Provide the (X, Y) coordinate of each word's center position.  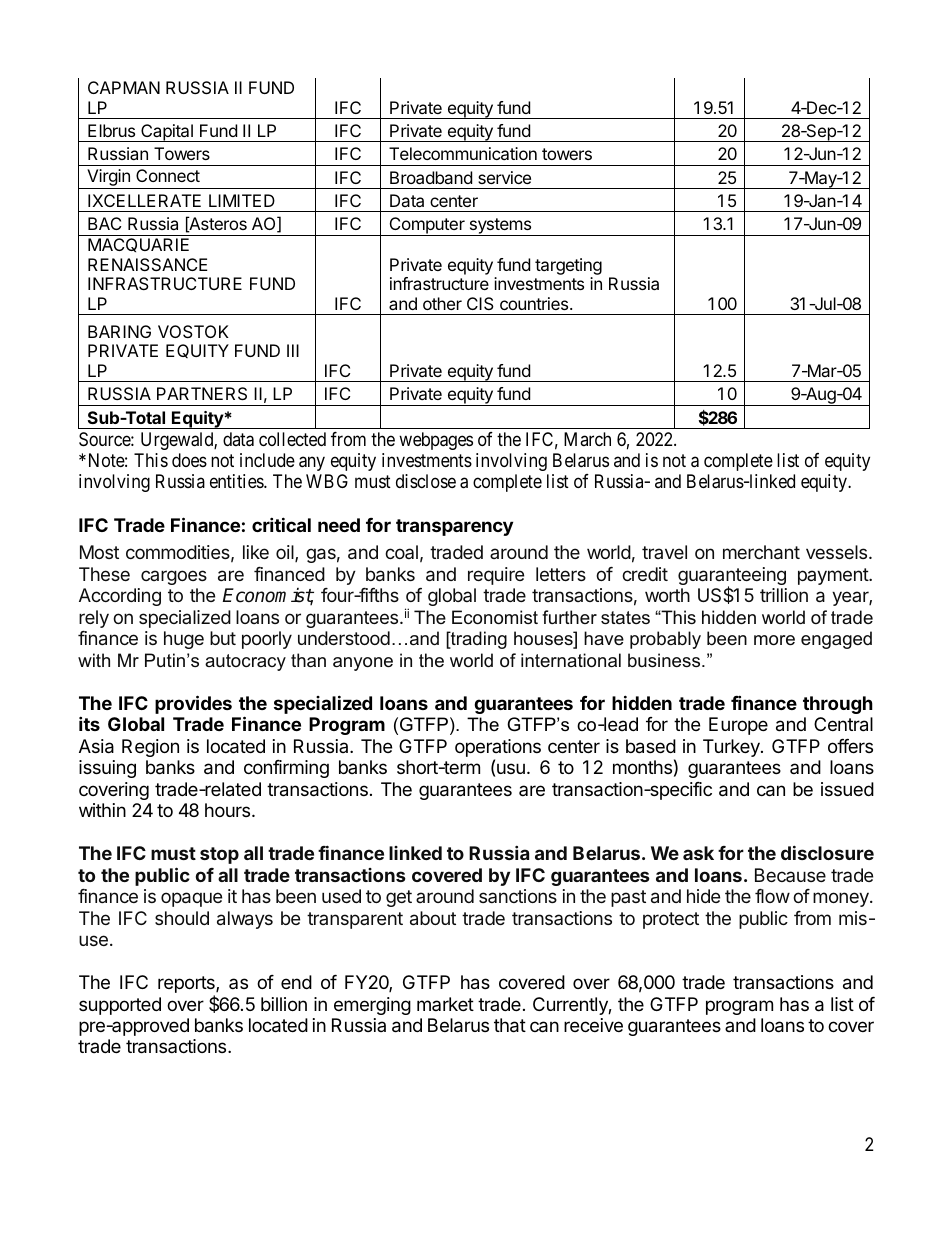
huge (184, 640)
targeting (568, 266)
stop (219, 855)
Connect (168, 175)
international (571, 660)
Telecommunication (463, 153)
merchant (761, 552)
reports (187, 986)
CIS (480, 303)
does (189, 460)
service (504, 177)
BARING (119, 331)
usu (511, 768)
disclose (426, 481)
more (774, 640)
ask (698, 853)
